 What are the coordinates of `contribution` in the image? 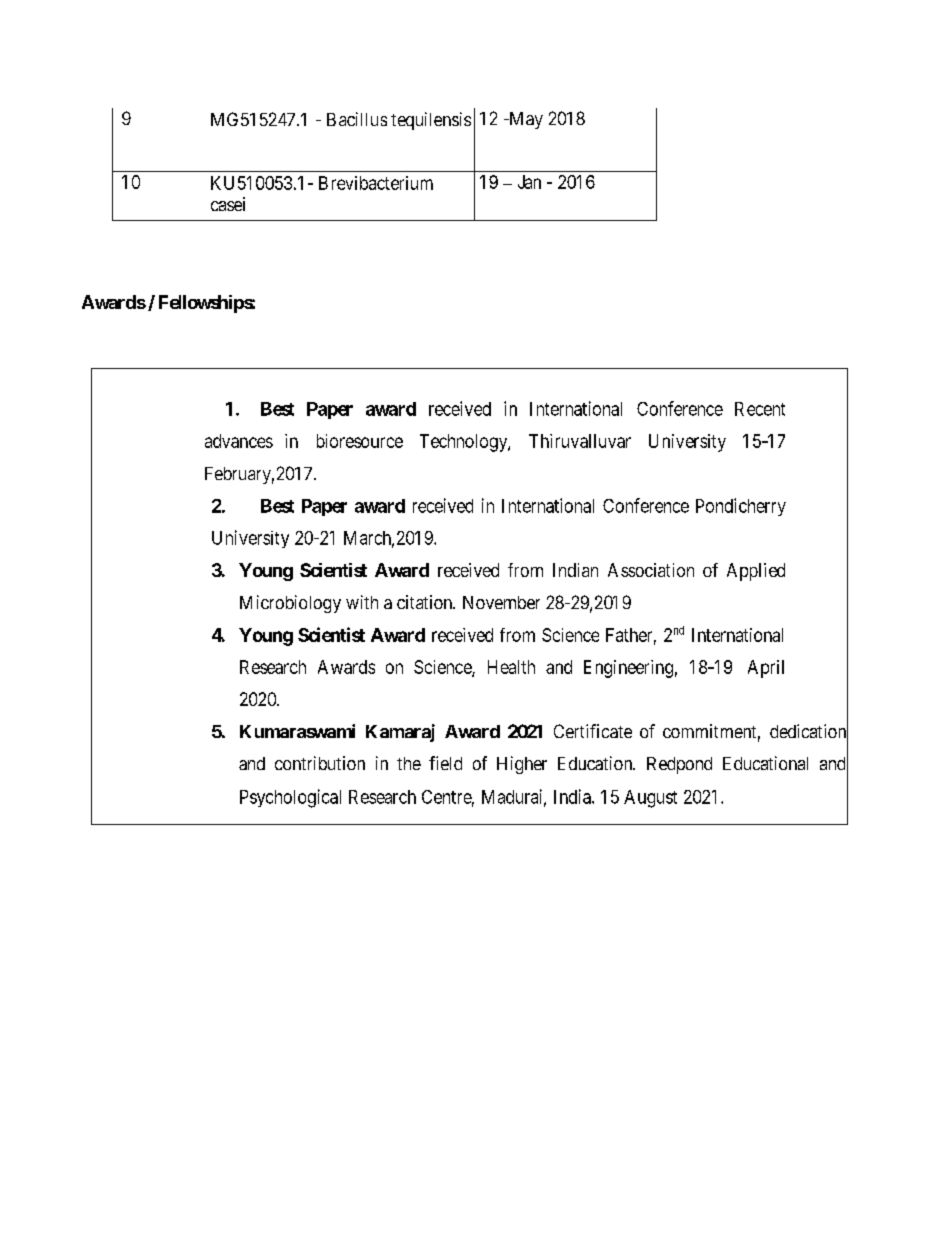 It's located at (320, 763).
